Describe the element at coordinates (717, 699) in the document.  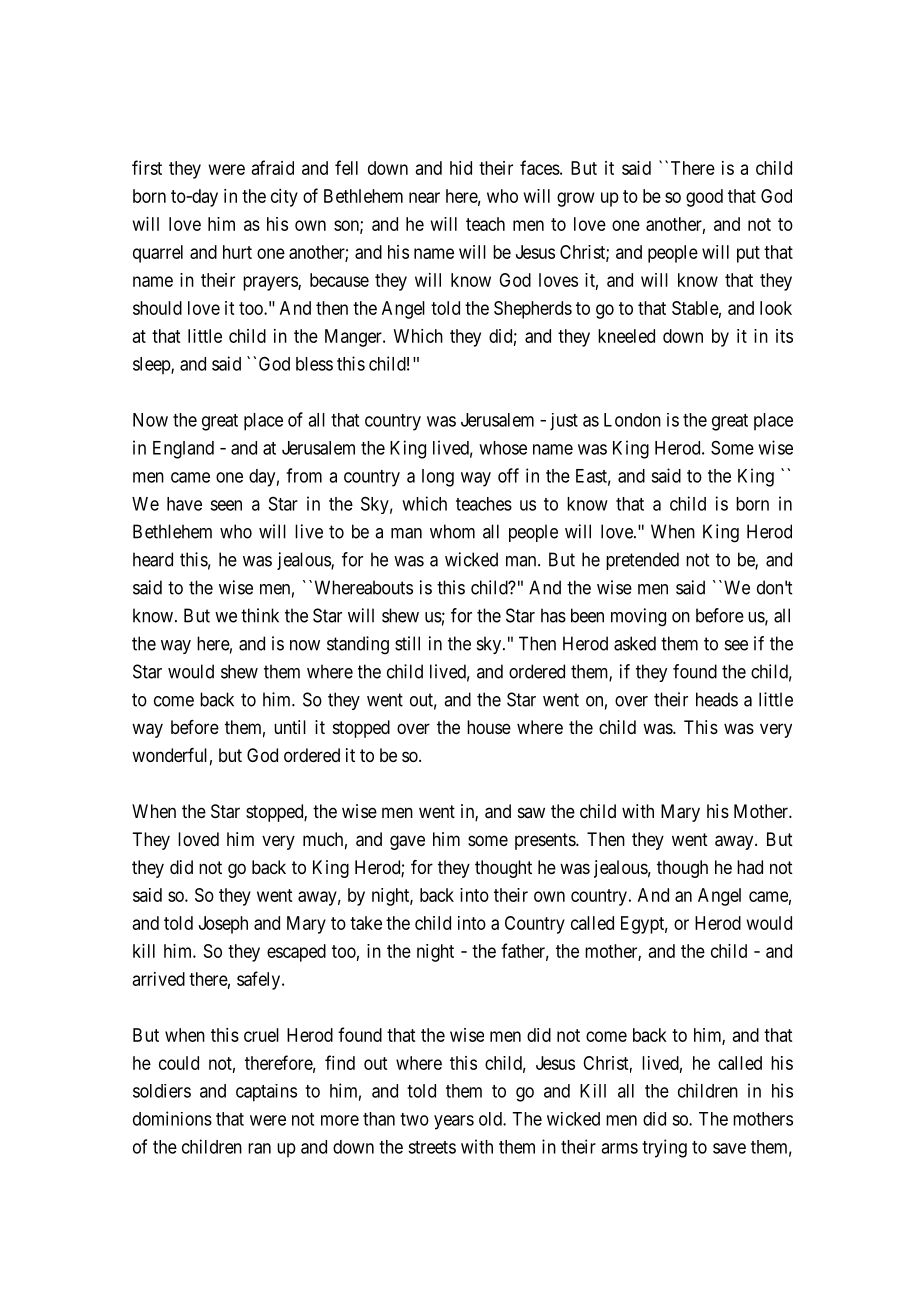
I see `heads` at that location.
